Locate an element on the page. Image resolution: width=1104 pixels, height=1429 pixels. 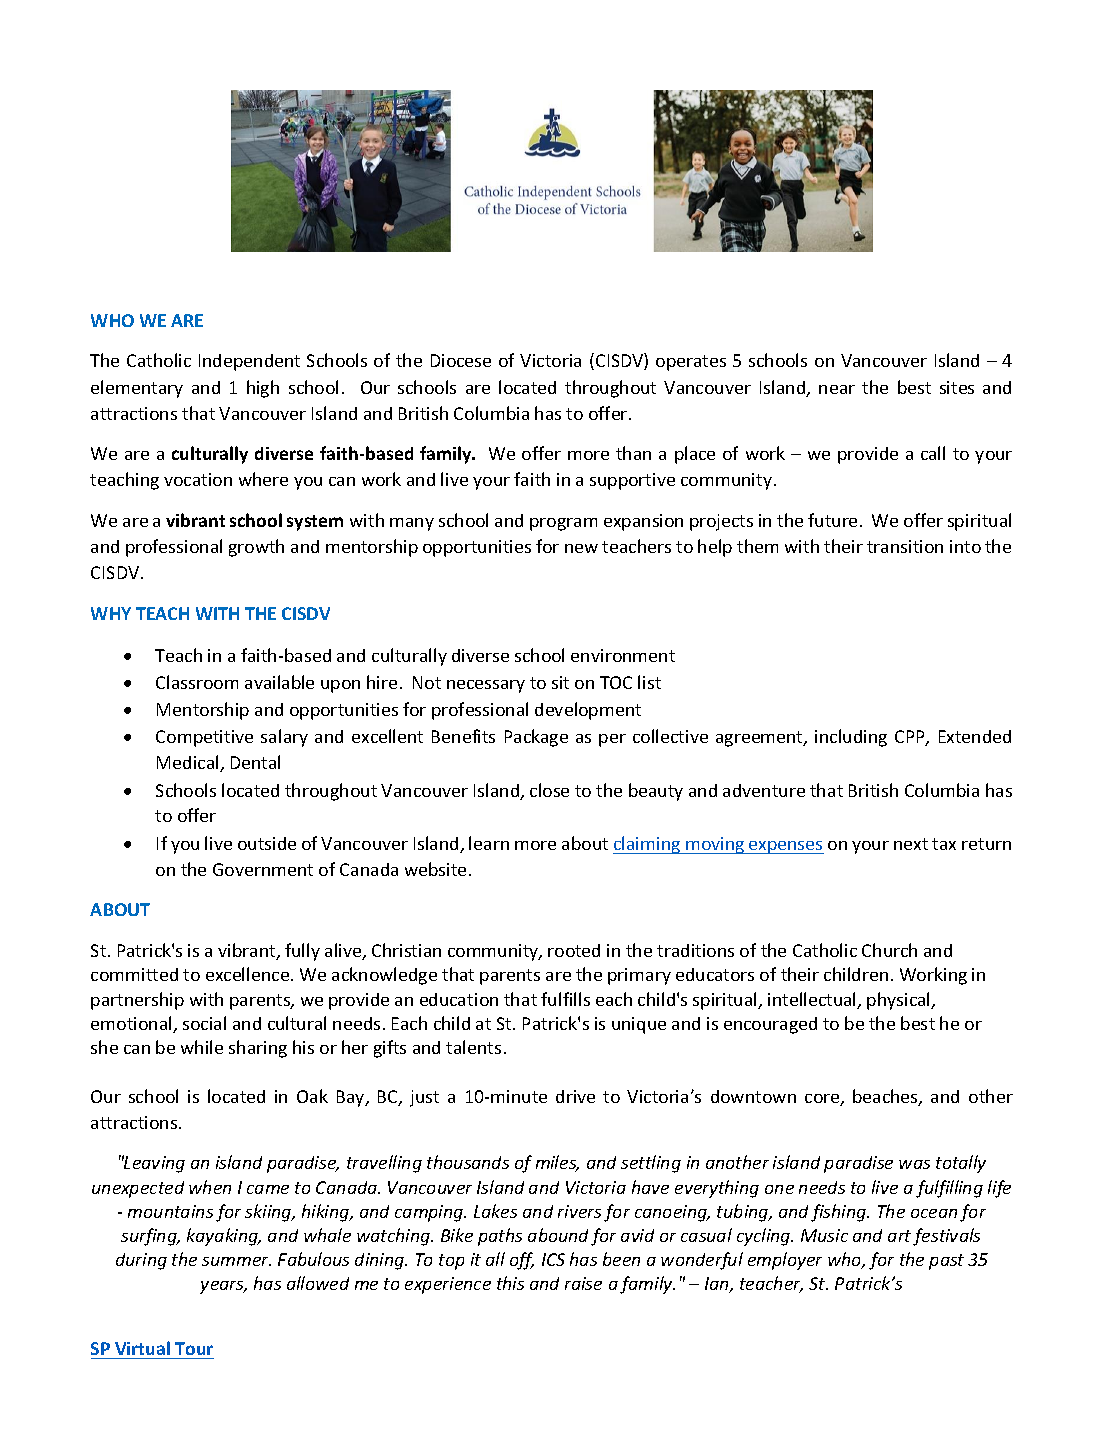
social is located at coordinates (204, 1023).
